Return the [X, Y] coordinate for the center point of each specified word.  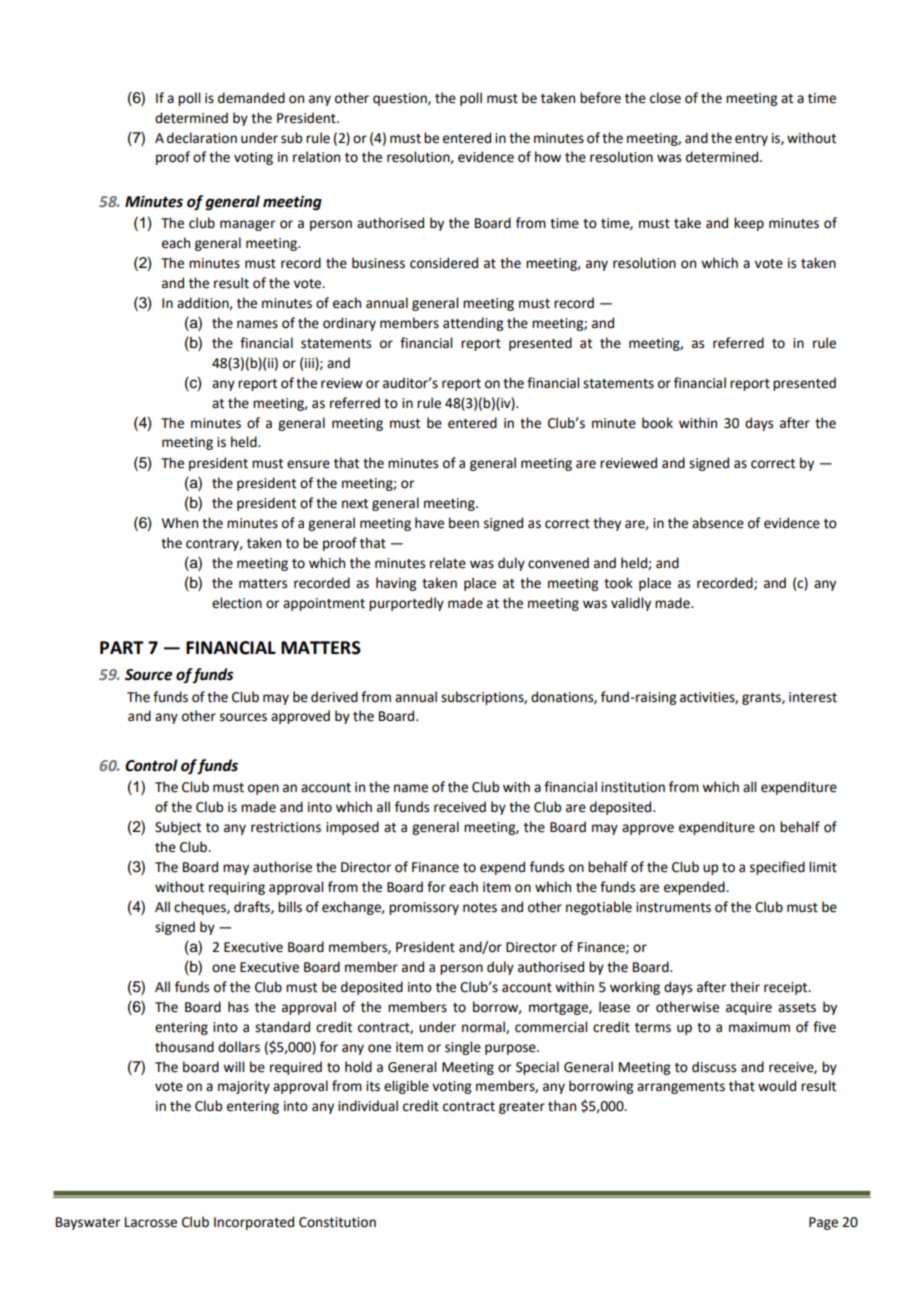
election [237, 603]
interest [813, 697]
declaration [202, 138]
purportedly [406, 604]
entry [751, 140]
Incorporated [254, 1223]
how [548, 157]
